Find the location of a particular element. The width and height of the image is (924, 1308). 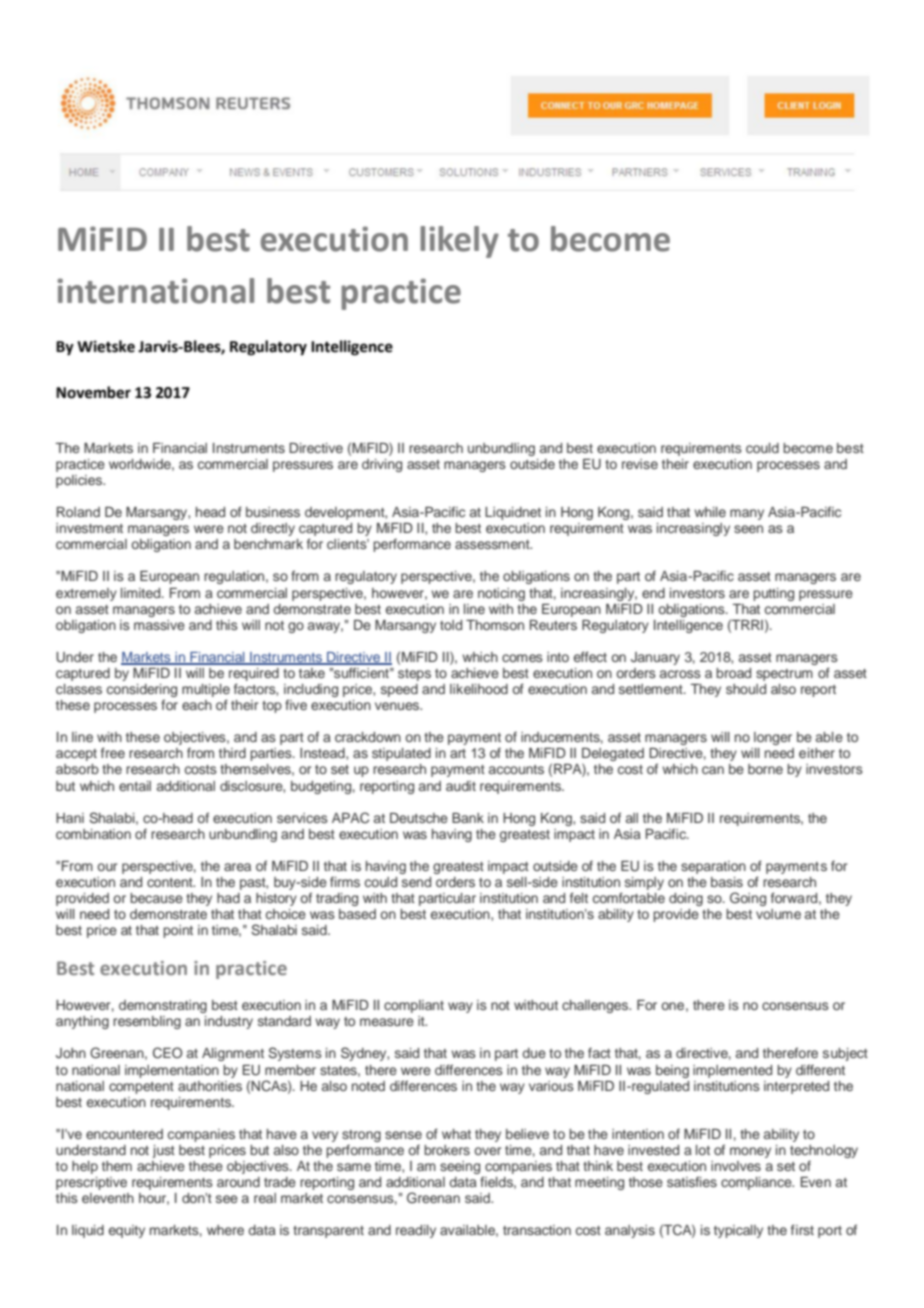

compliance is located at coordinates (757, 1183).
